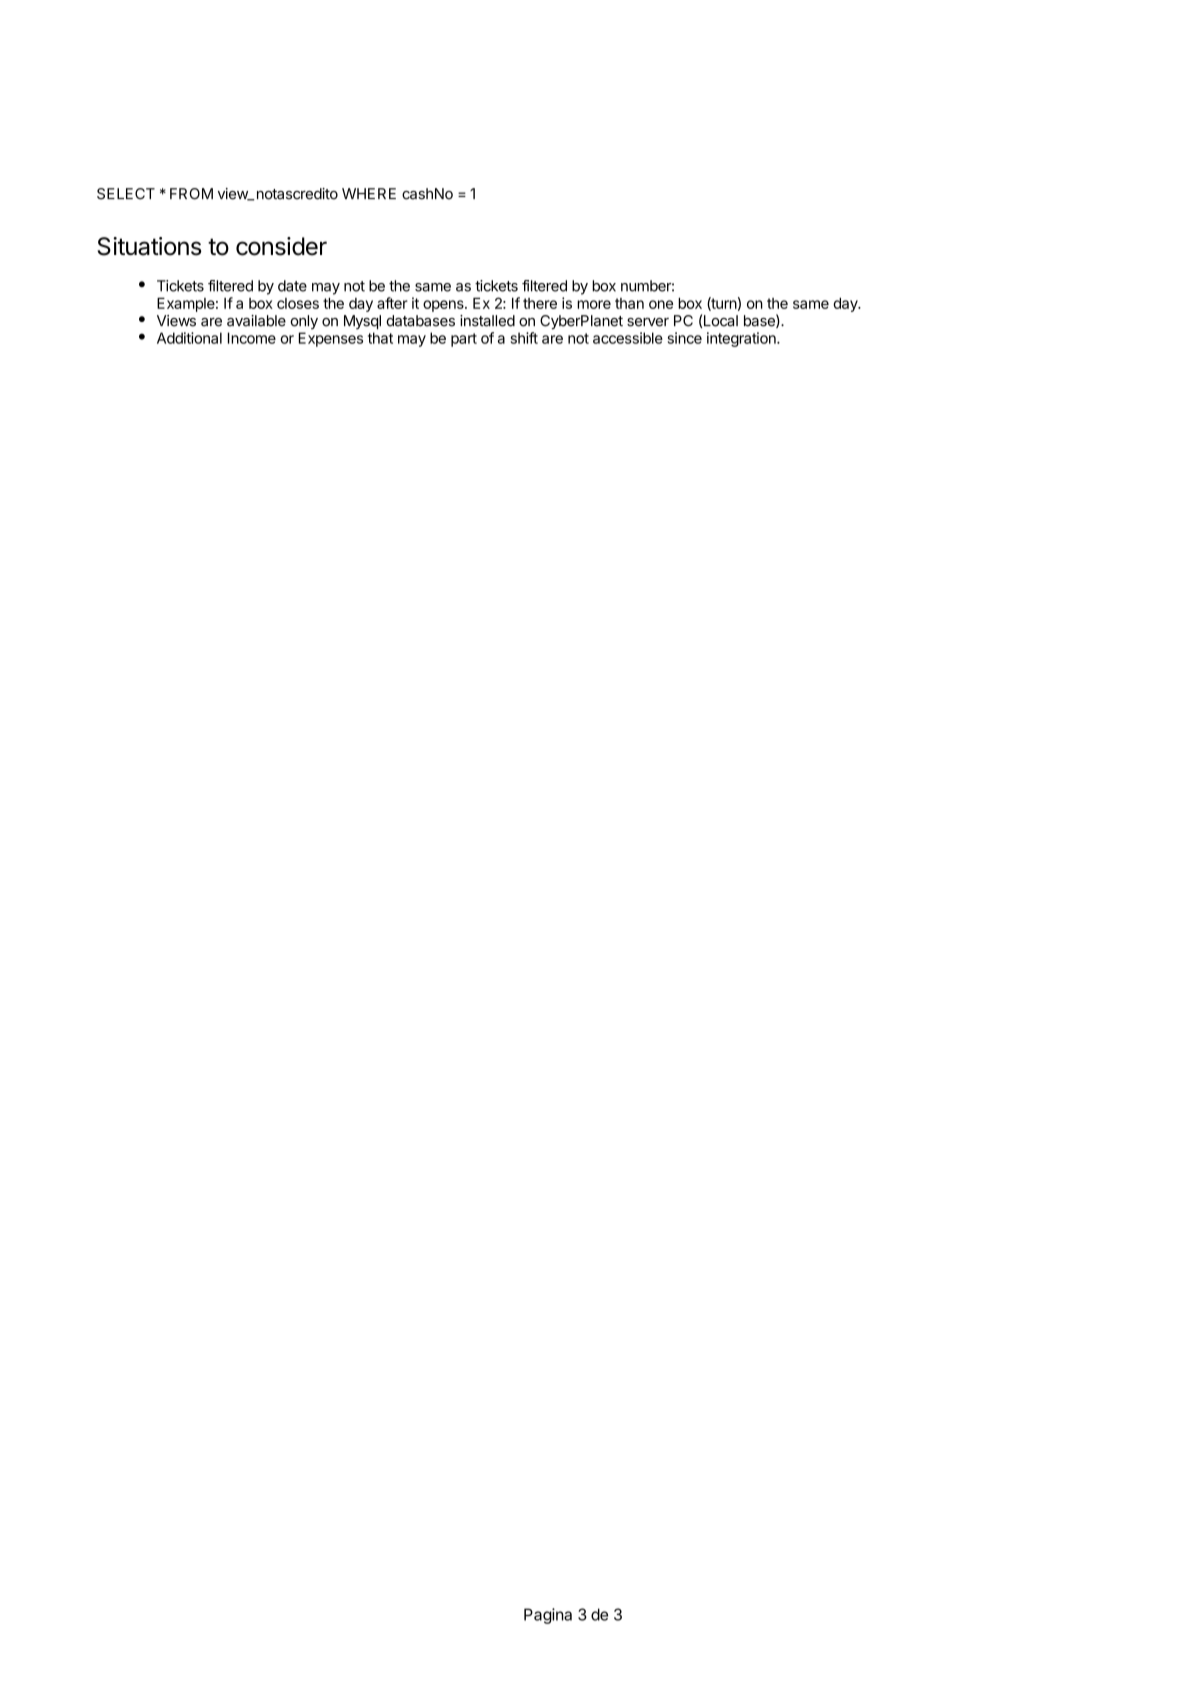 This screenshot has height=1687, width=1193. What do you see at coordinates (444, 306) in the screenshot?
I see `opens` at bounding box center [444, 306].
